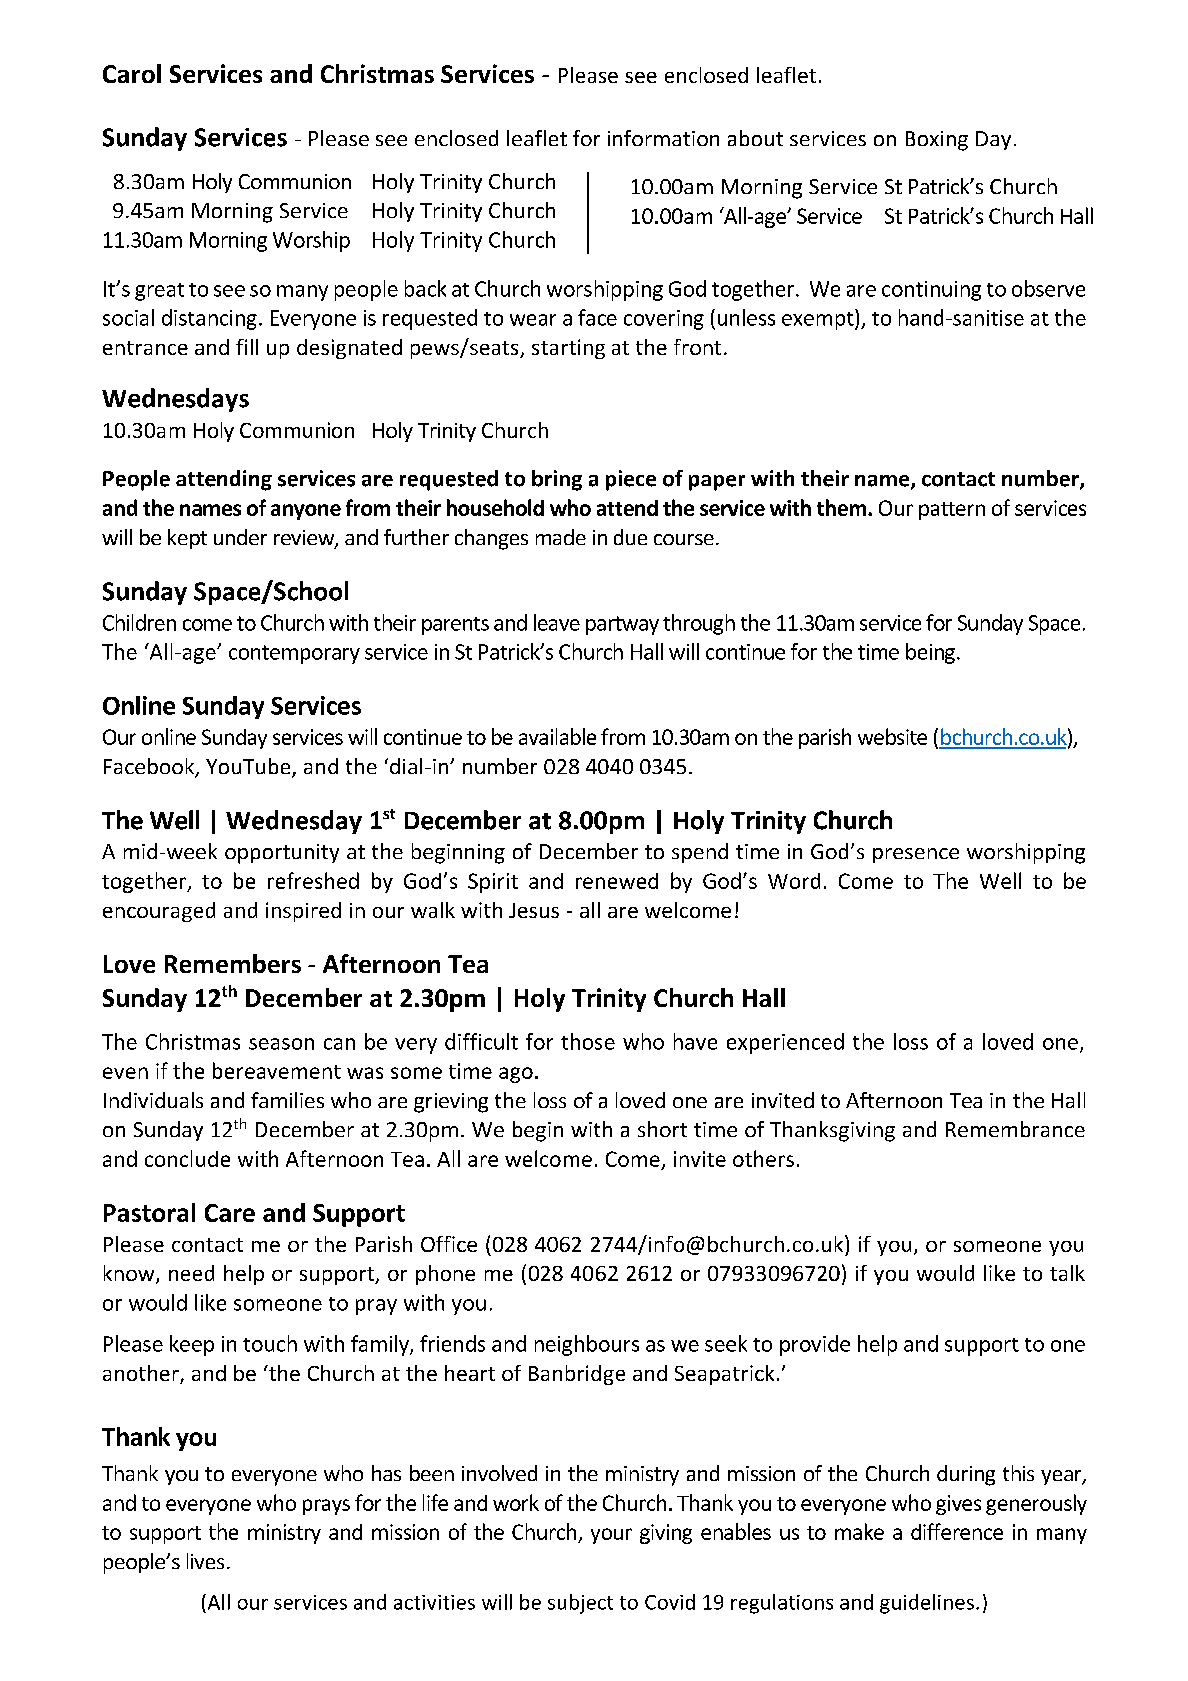 The height and width of the image is (1681, 1188). What do you see at coordinates (611, 1536) in the image?
I see `your` at bounding box center [611, 1536].
